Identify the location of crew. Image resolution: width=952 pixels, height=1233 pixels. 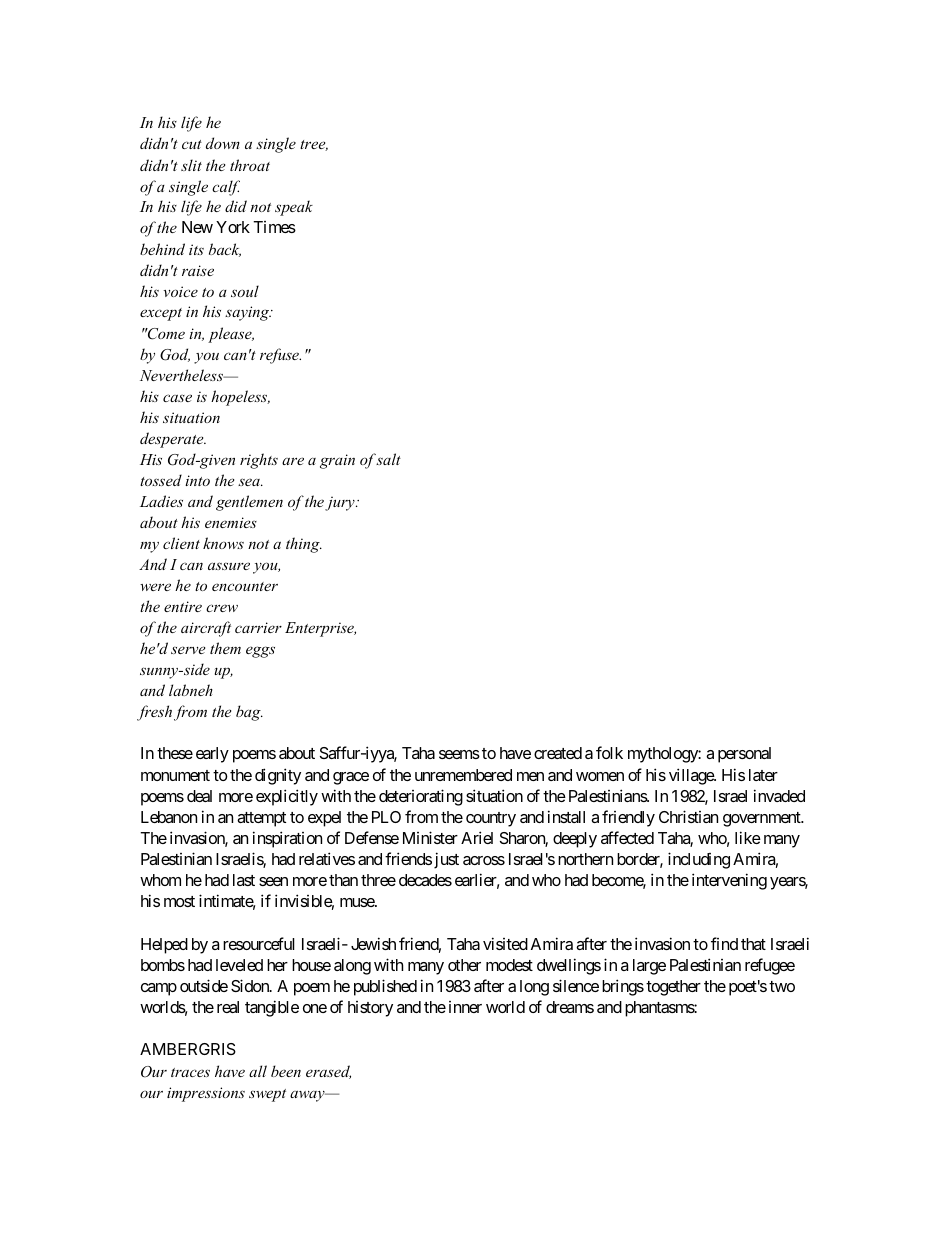
(222, 608).
